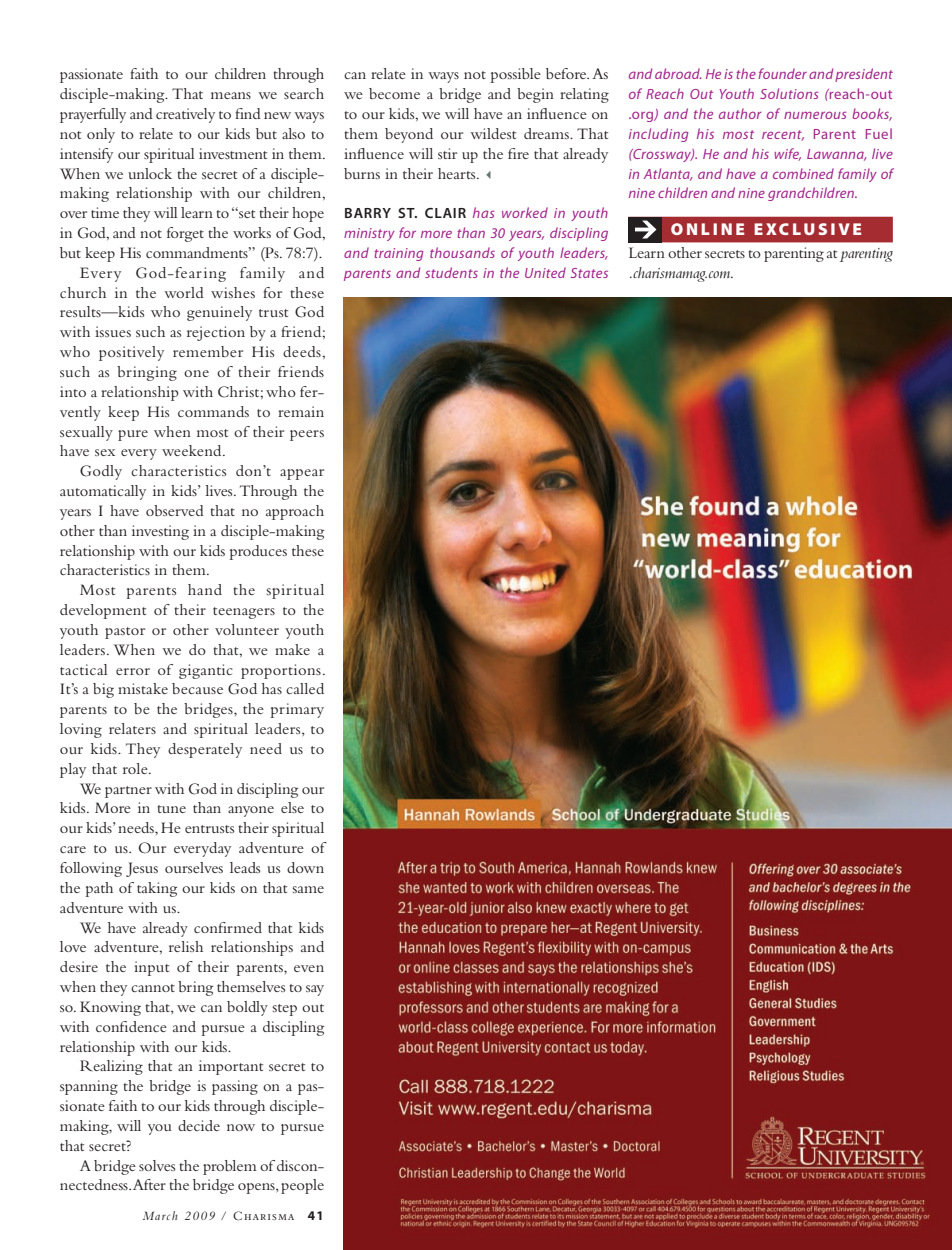  I want to click on wildest, so click(493, 133).
